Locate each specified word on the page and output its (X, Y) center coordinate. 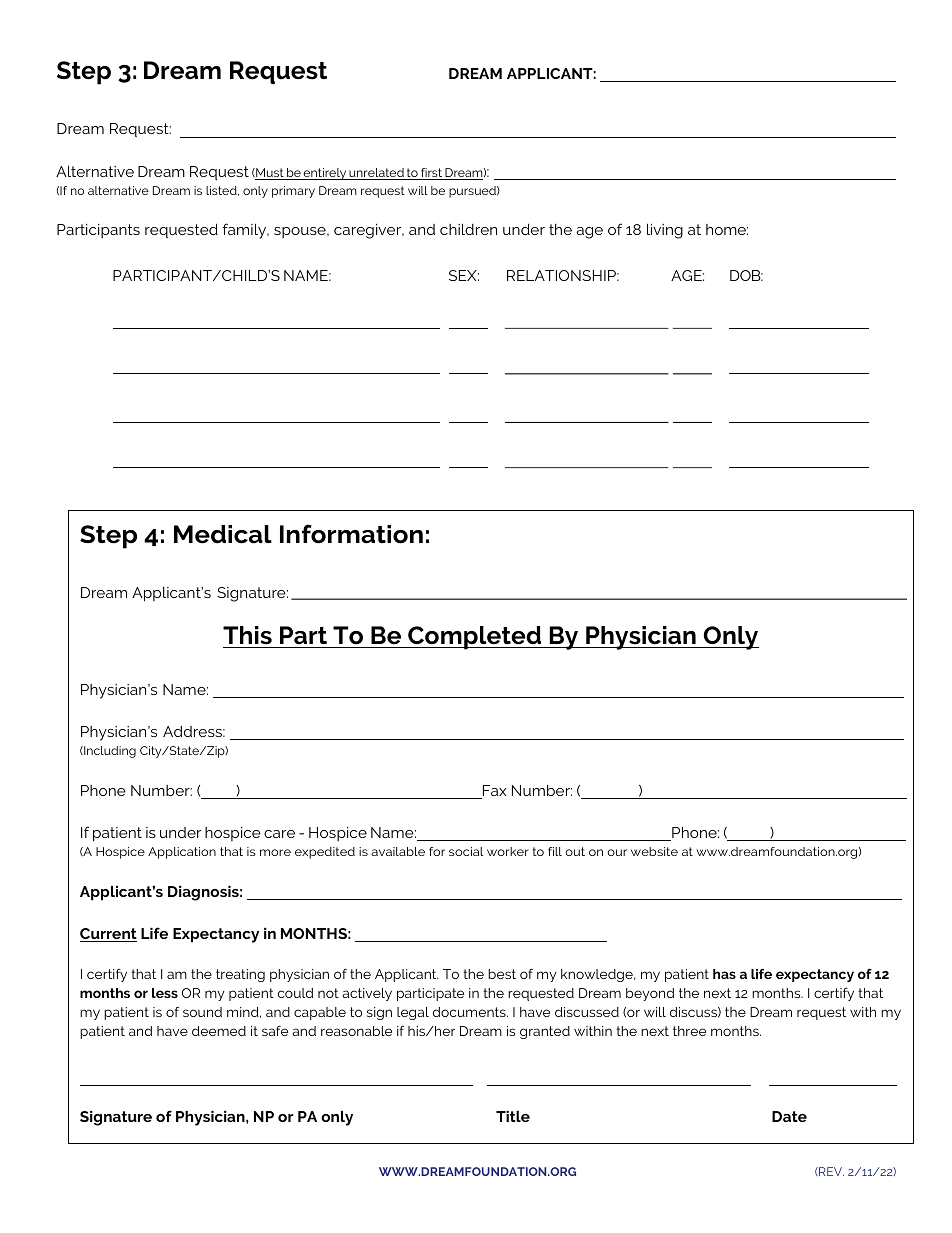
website (654, 851)
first (431, 174)
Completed (474, 638)
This (247, 635)
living (665, 231)
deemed (219, 1031)
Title (513, 1116)
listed (222, 191)
